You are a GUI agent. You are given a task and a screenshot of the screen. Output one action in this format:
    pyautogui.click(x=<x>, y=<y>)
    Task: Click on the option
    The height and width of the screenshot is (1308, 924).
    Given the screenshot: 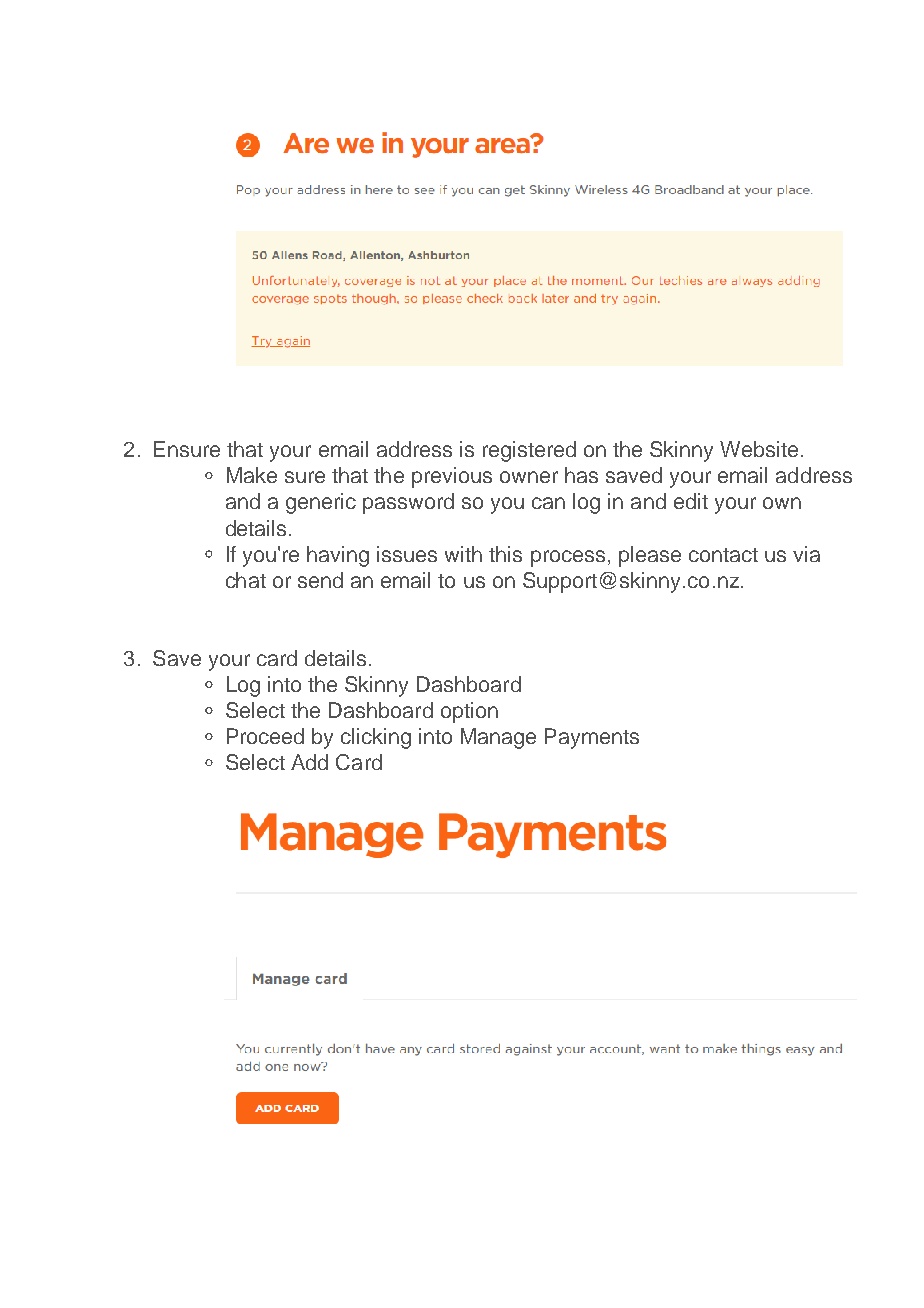 What is the action you would take?
    pyautogui.click(x=469, y=712)
